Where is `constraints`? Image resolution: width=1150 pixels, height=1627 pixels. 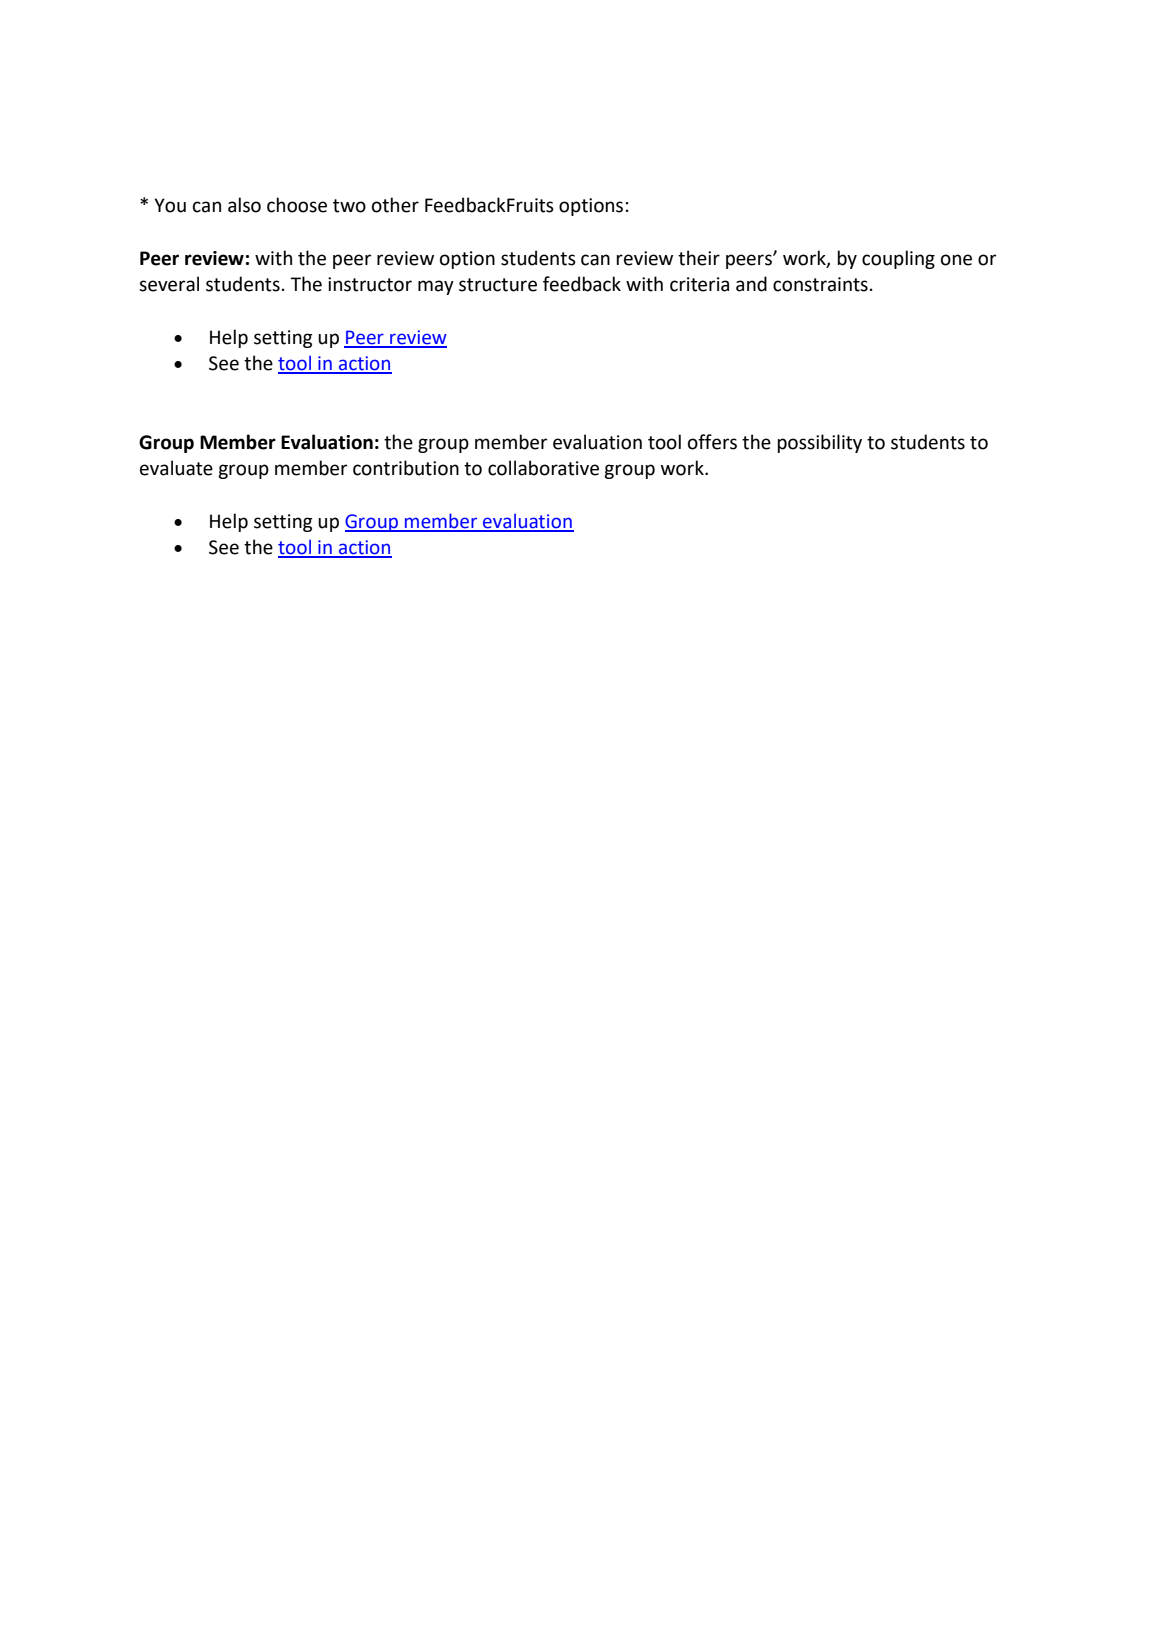 constraints is located at coordinates (820, 284).
